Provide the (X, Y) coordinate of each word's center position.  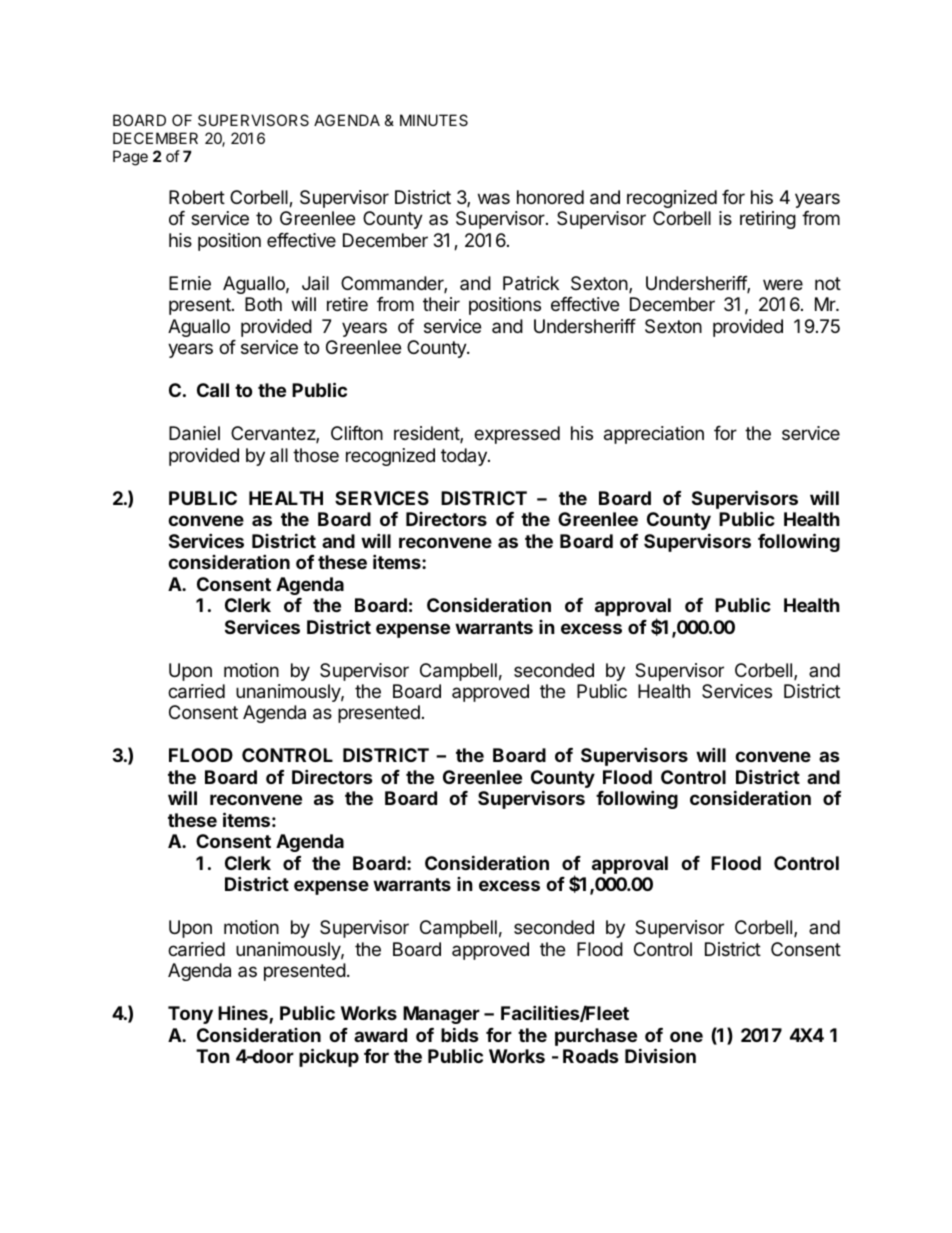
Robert (197, 197)
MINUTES (434, 120)
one (686, 1036)
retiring (768, 220)
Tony (190, 1015)
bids (460, 1034)
